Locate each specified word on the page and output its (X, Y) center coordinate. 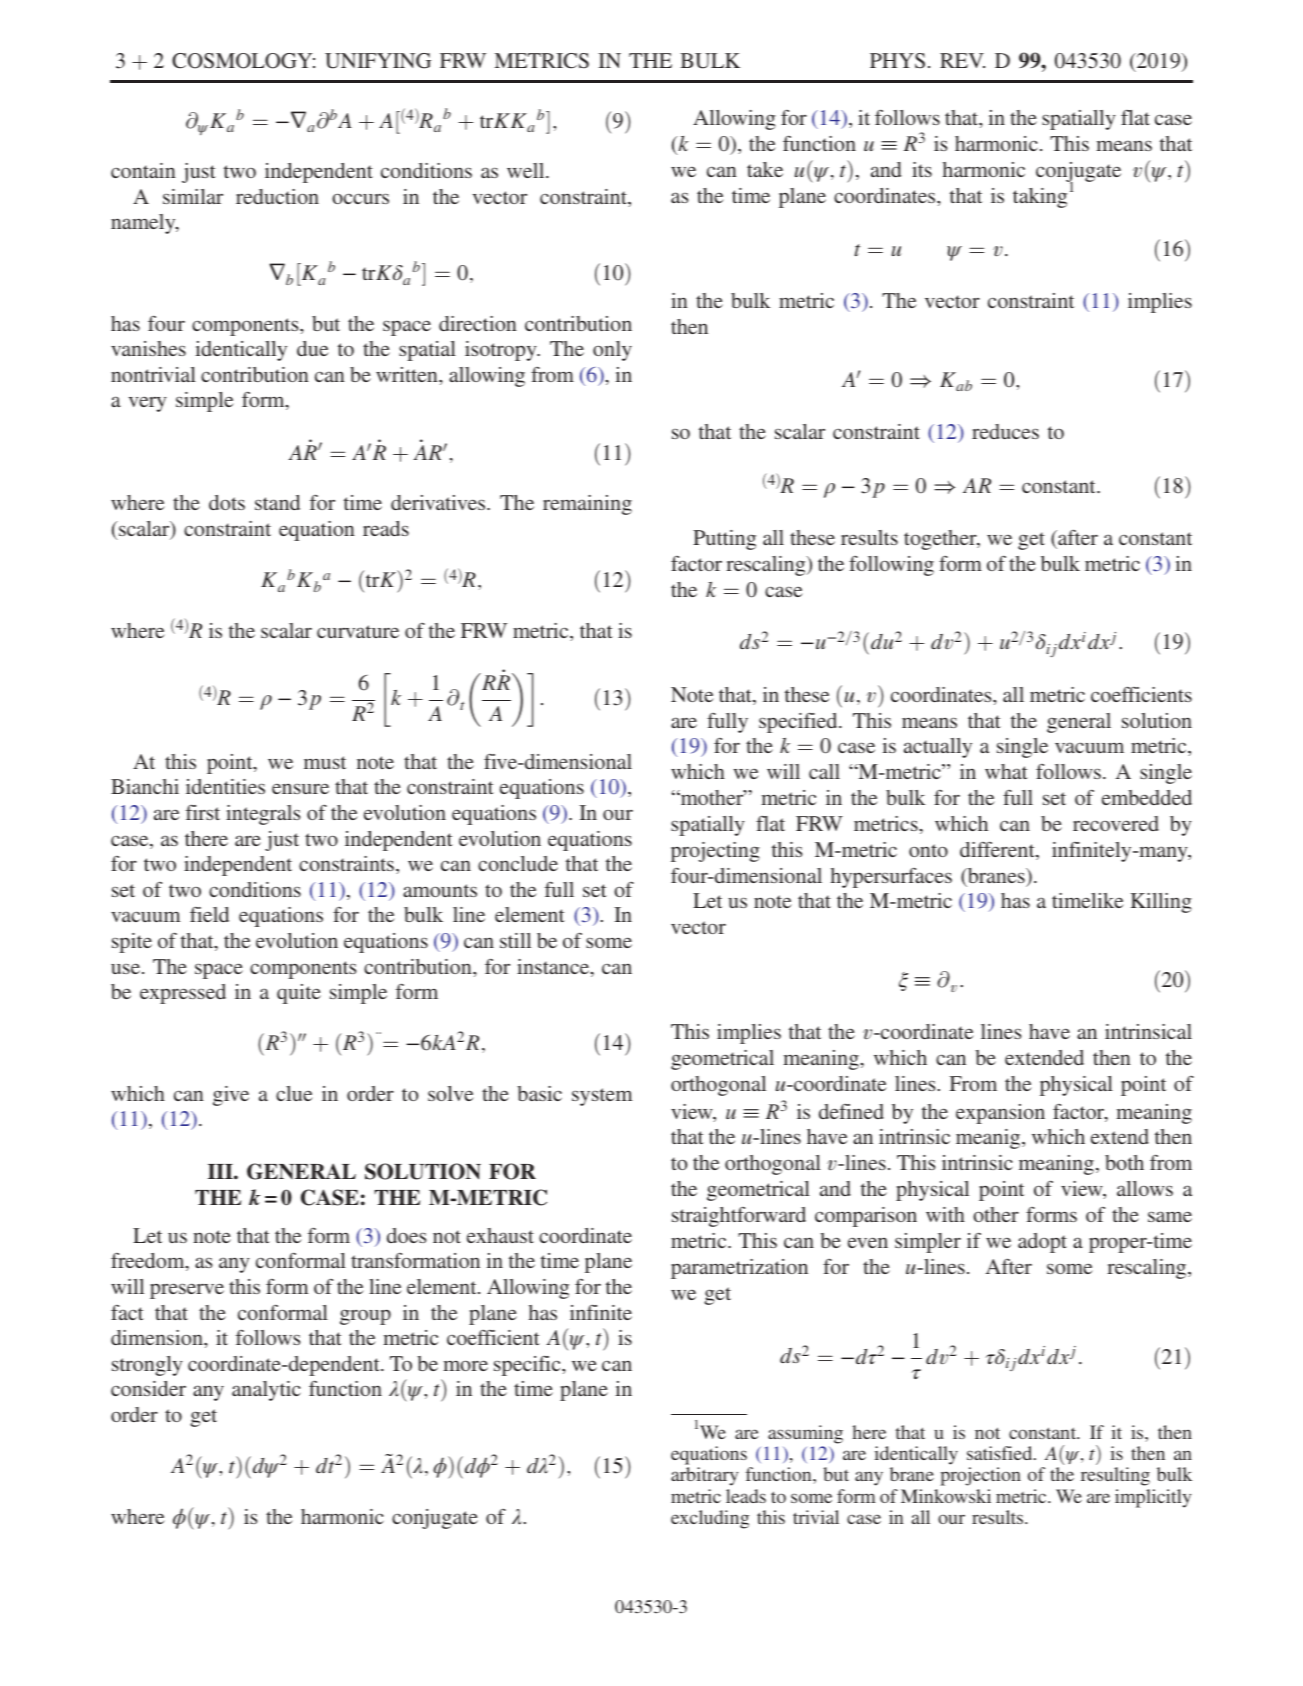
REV (962, 60)
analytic (266, 1391)
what (1006, 771)
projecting (715, 852)
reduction (277, 196)
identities (225, 786)
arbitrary (704, 1476)
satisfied (1001, 1453)
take (765, 169)
